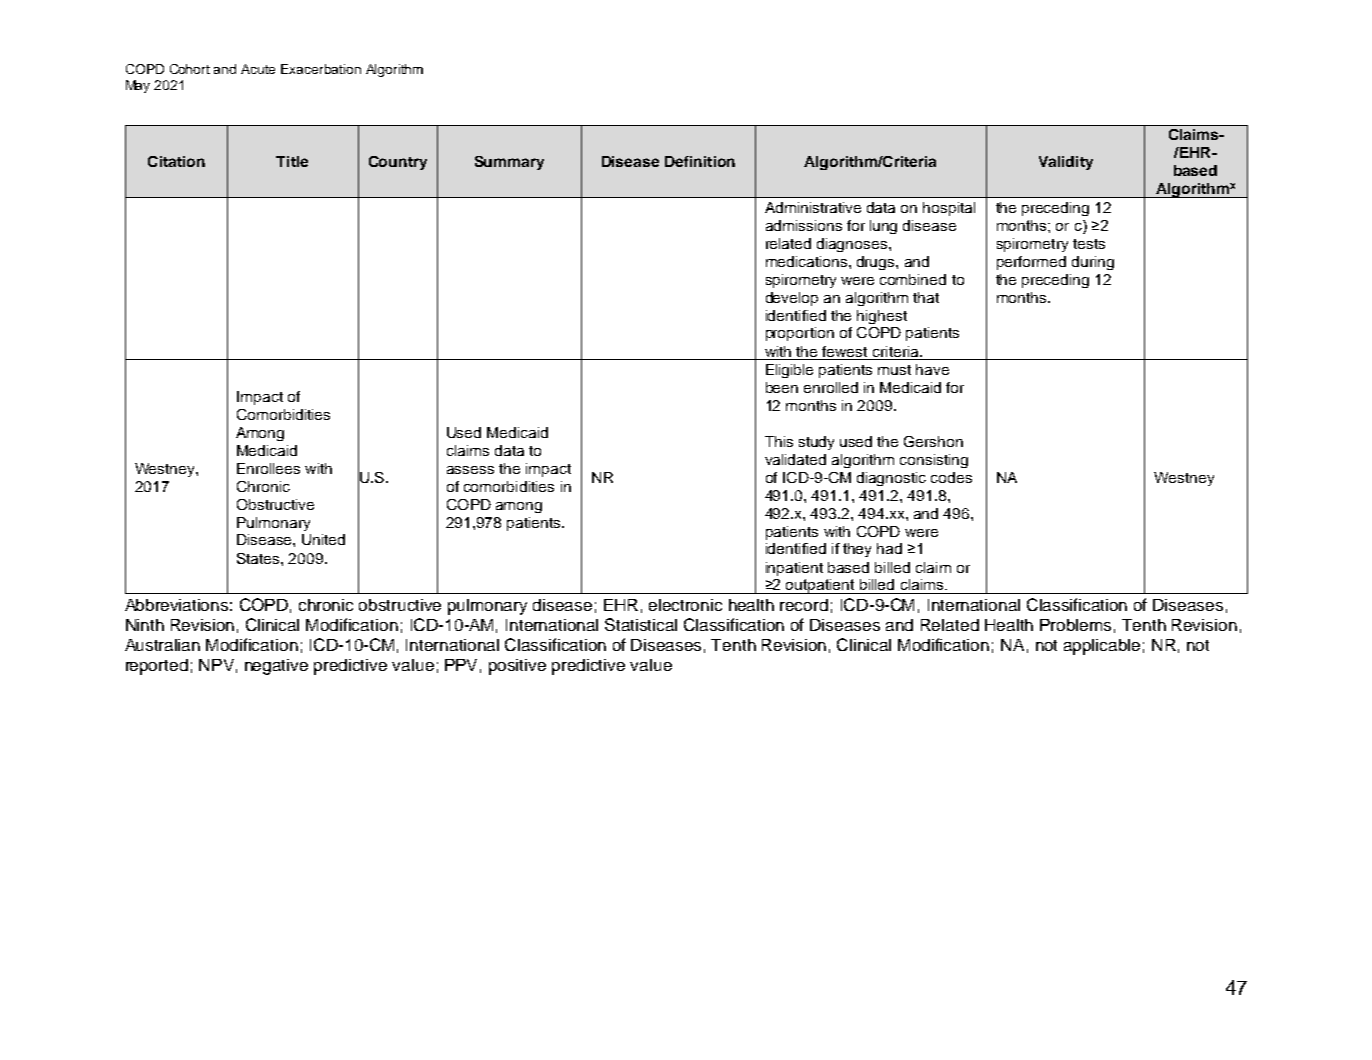  I want to click on codes, so click(951, 477).
